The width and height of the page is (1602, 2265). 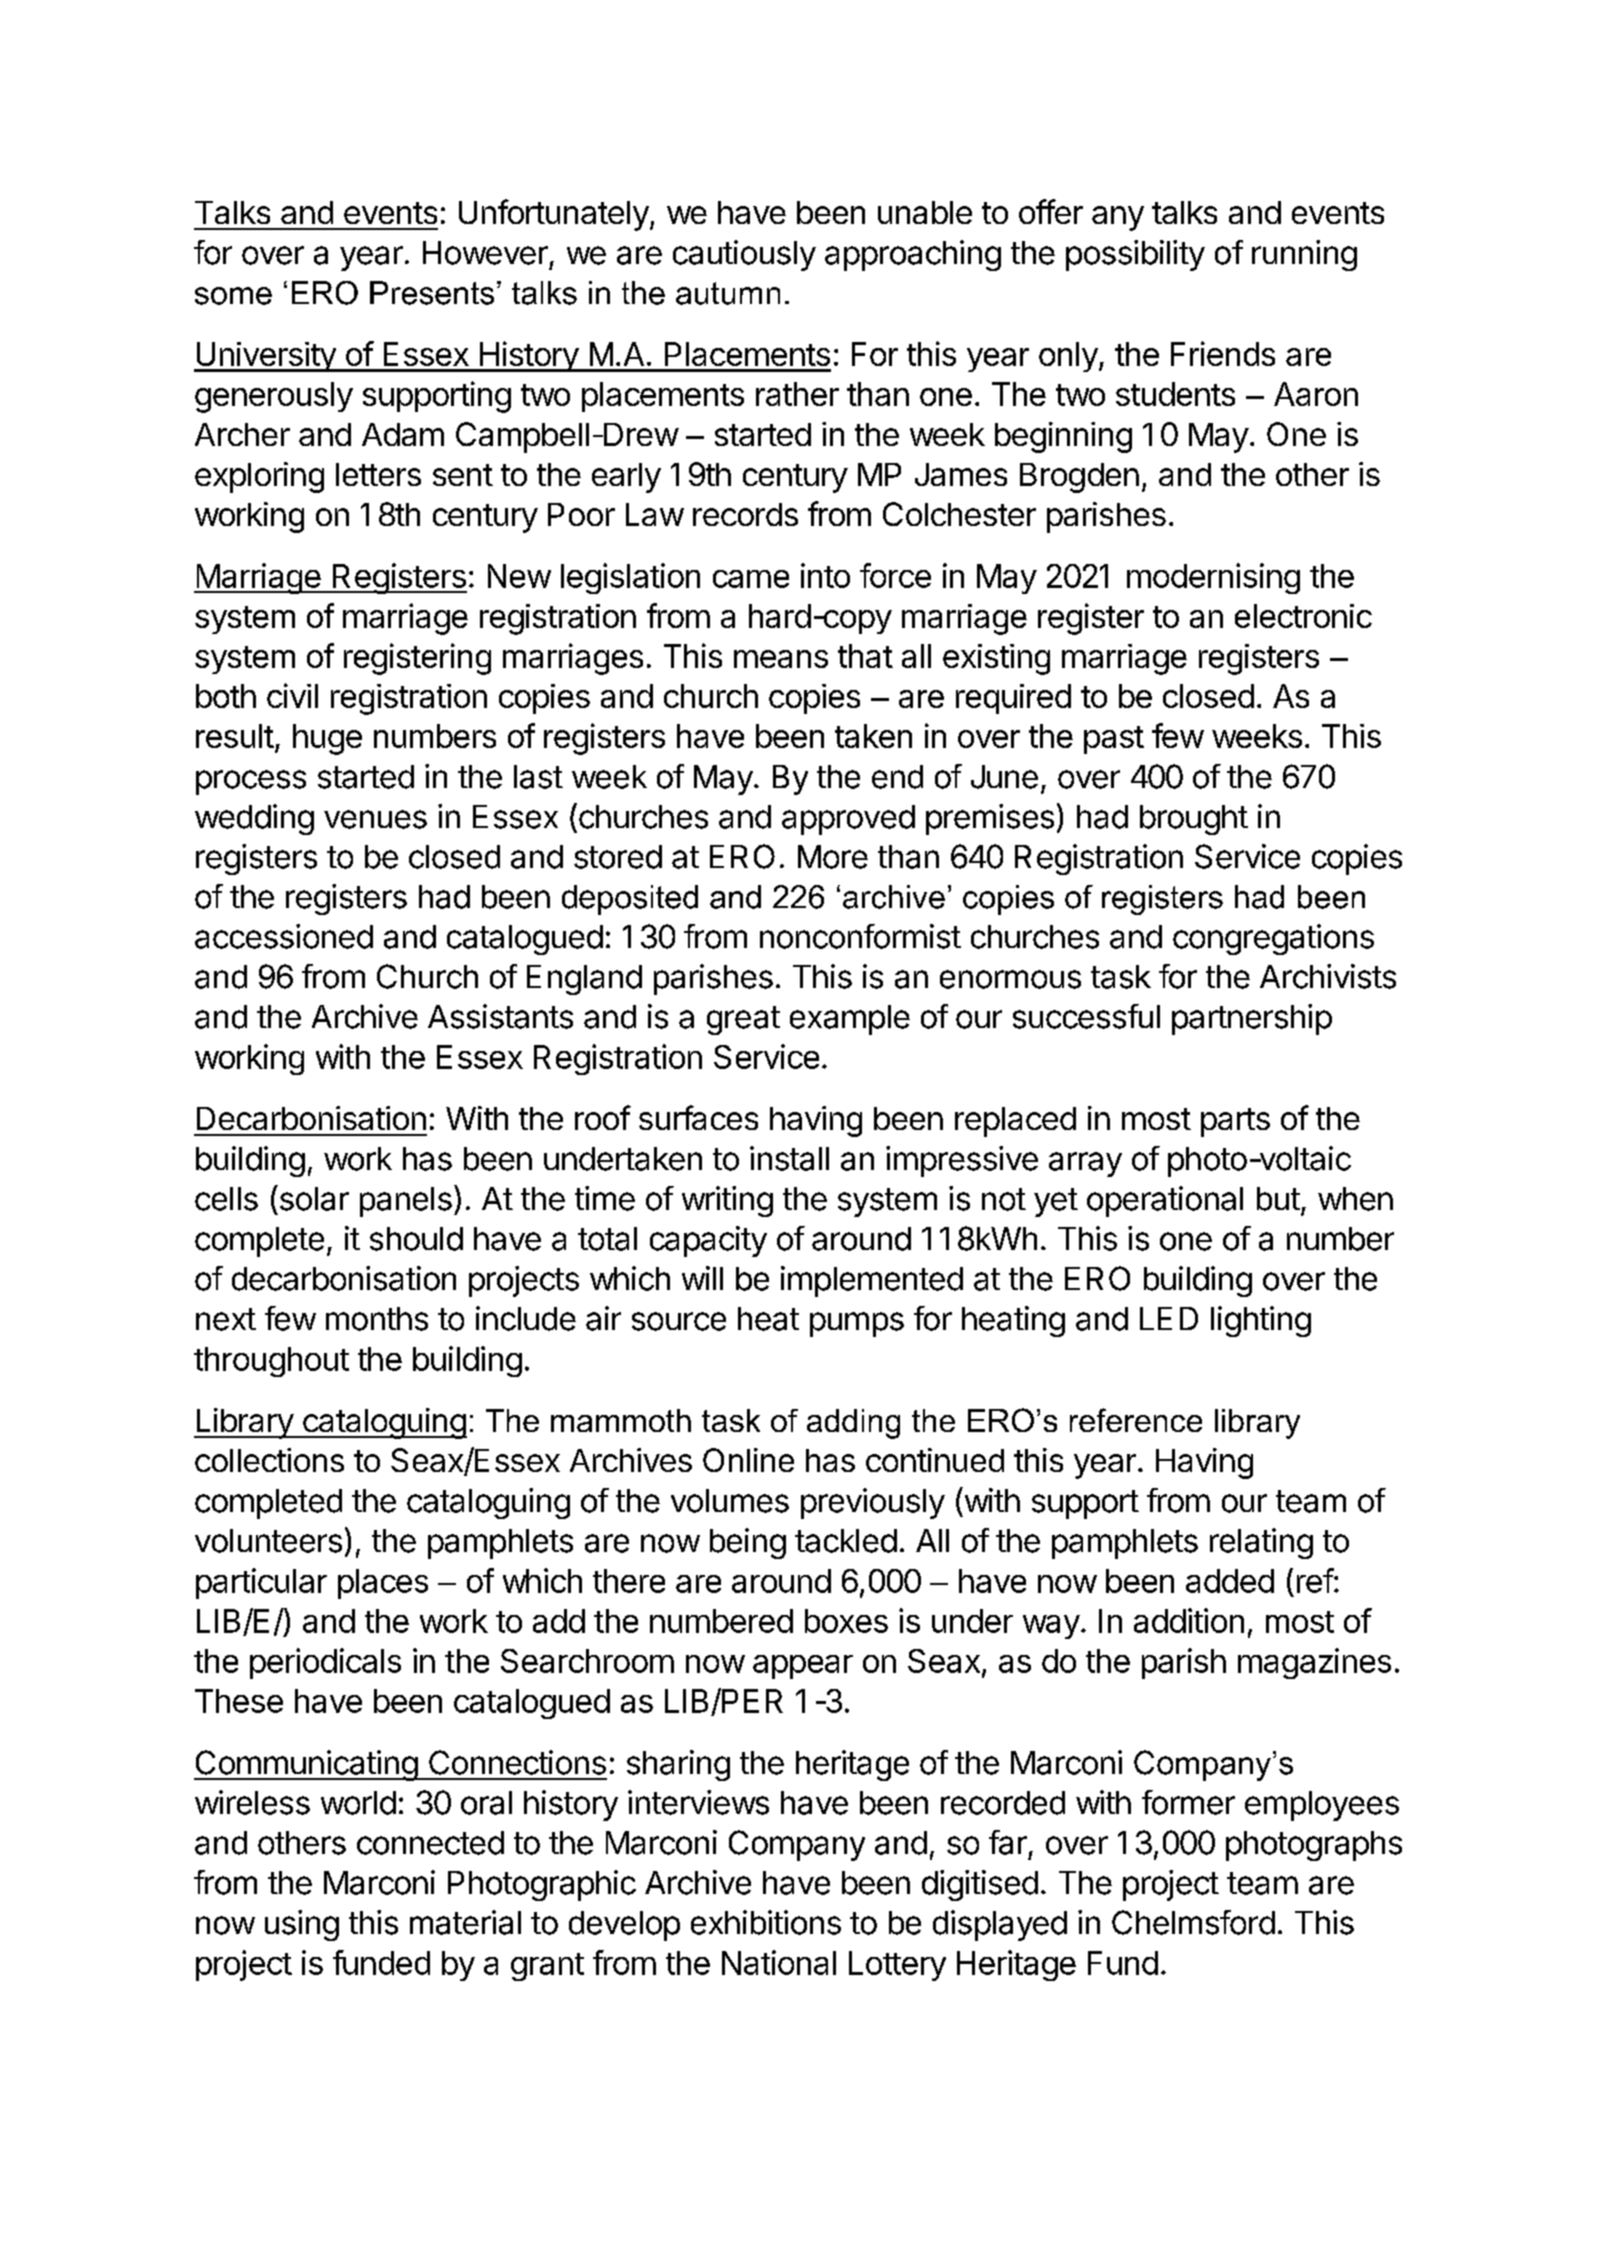 I want to click on using, so click(x=302, y=1925).
